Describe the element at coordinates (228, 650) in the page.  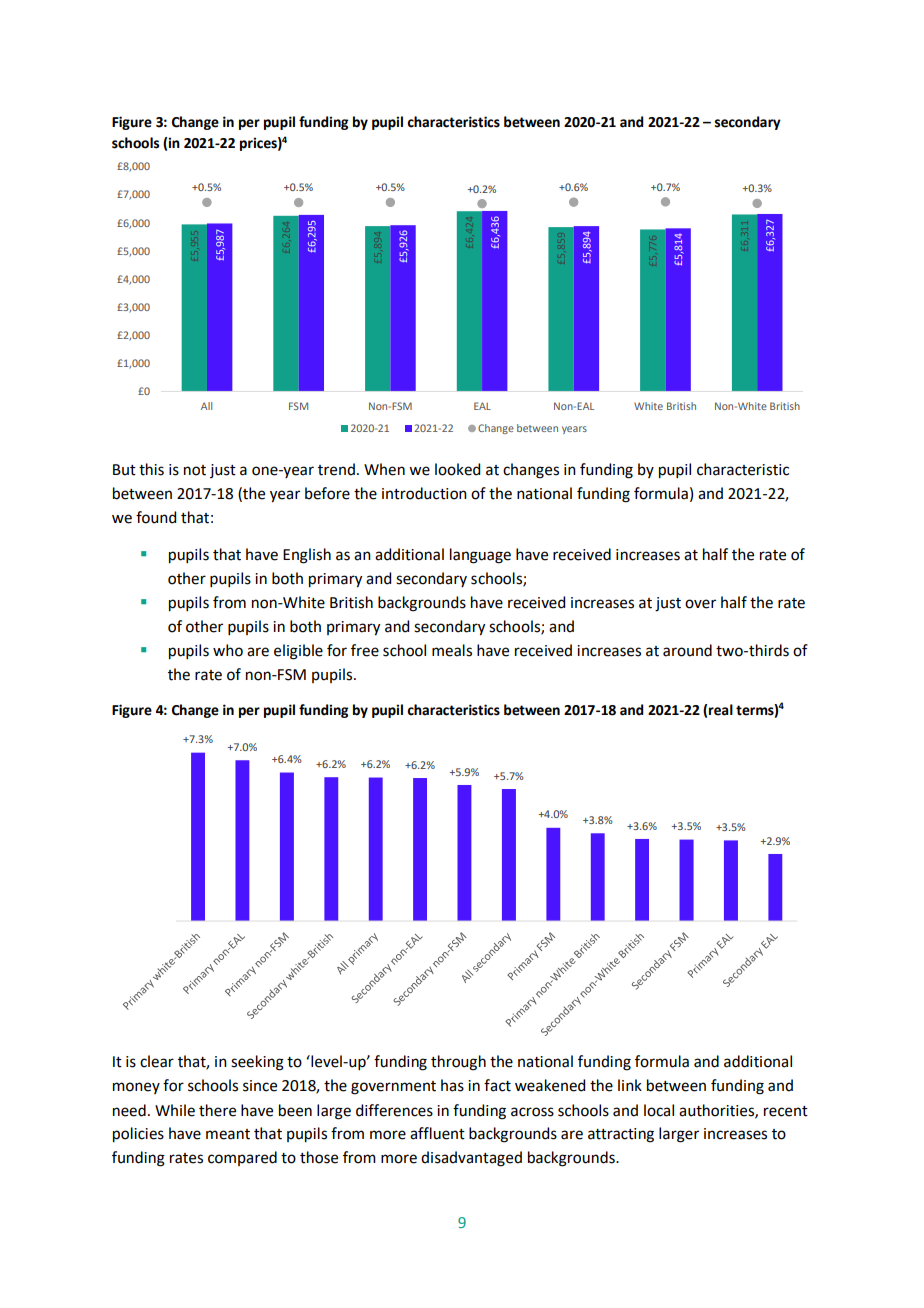
I see `who` at that location.
